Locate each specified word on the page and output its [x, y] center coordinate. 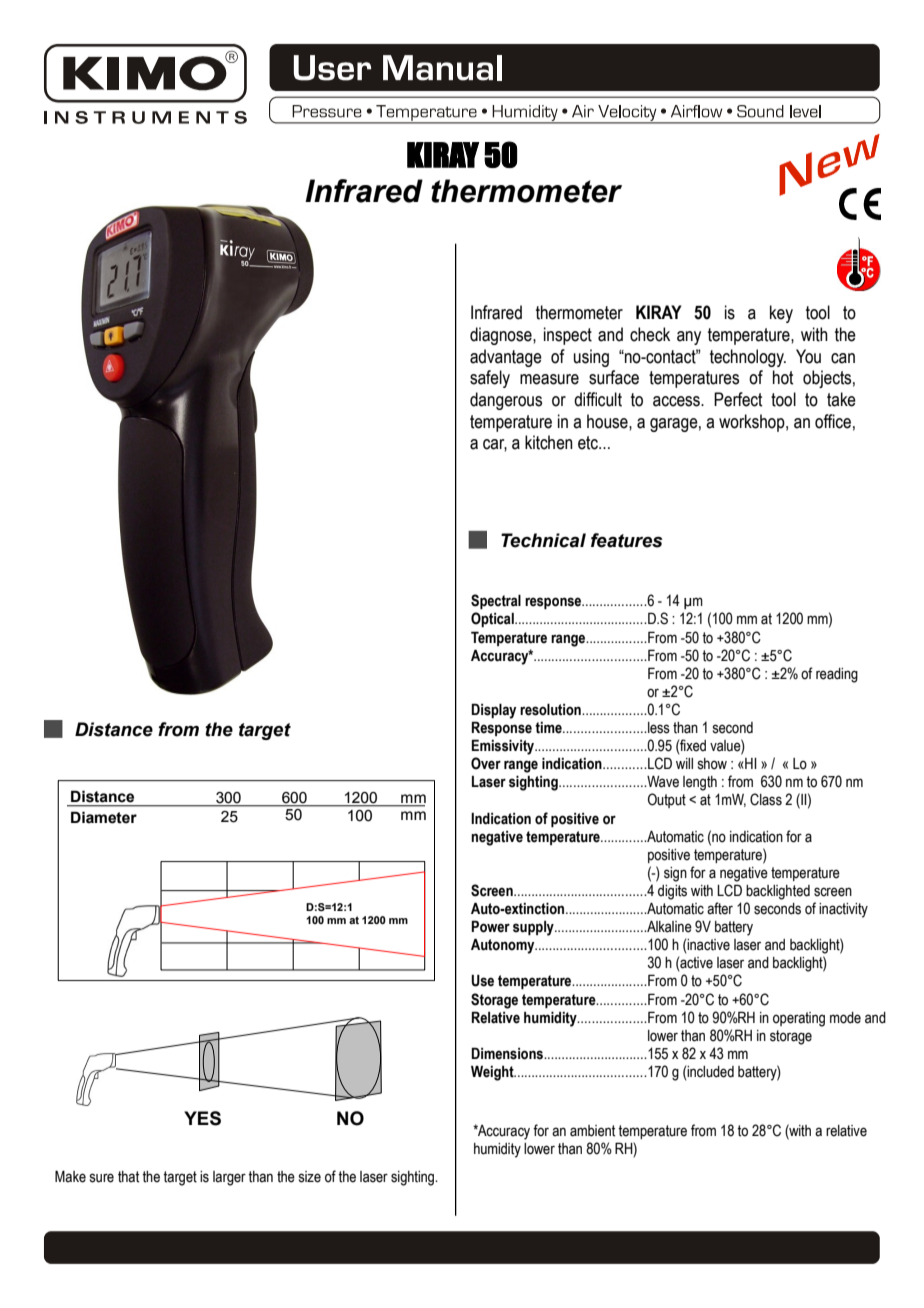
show [712, 764]
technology [748, 358]
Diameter [104, 817]
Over [486, 763]
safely [490, 379]
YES [202, 1118]
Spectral [496, 601]
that [128, 1177]
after [720, 908]
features [626, 540]
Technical [543, 540]
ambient [592, 1131]
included [710, 1072]
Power [490, 926]
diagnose [502, 336]
